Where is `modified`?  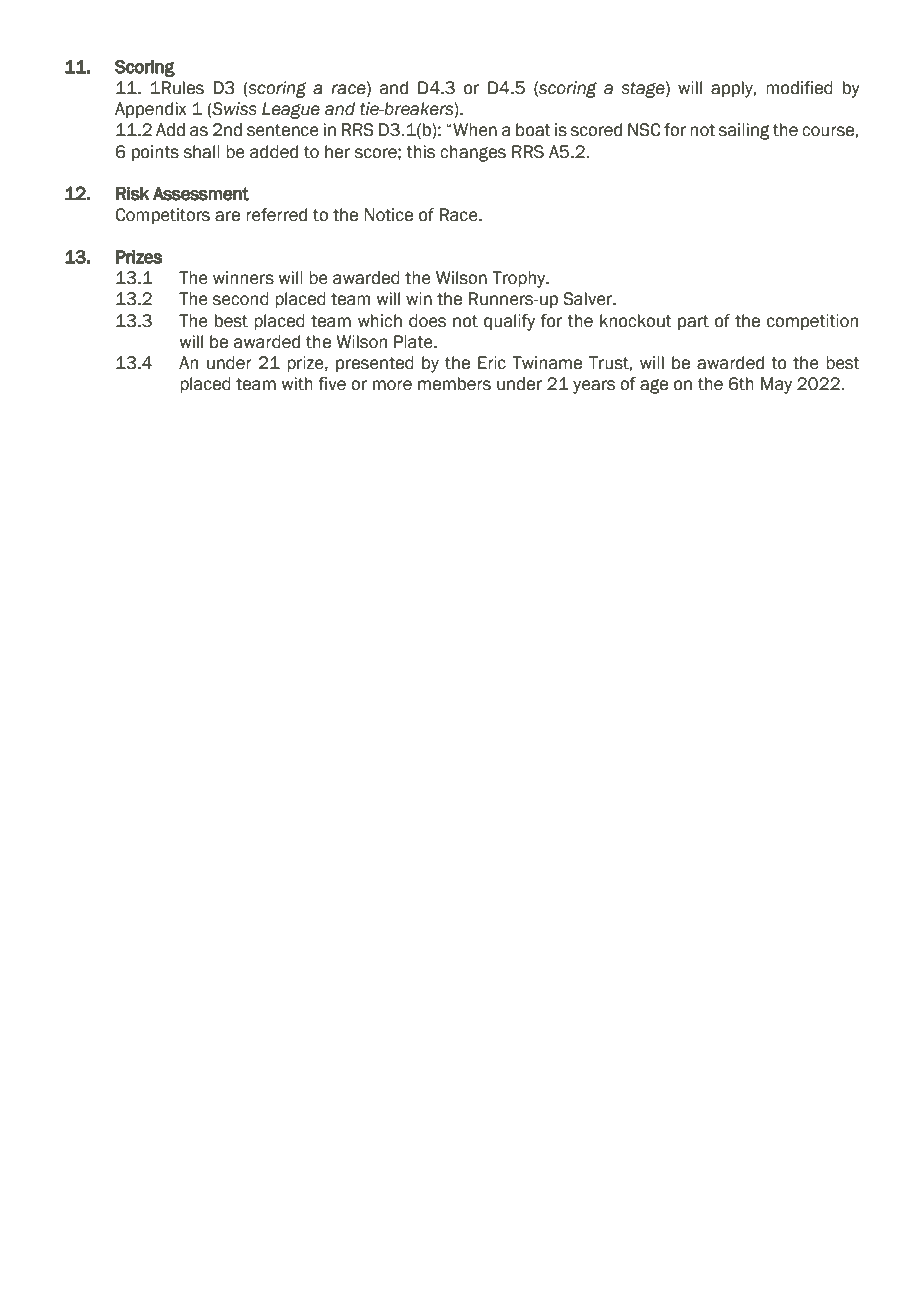 modified is located at coordinates (799, 88).
